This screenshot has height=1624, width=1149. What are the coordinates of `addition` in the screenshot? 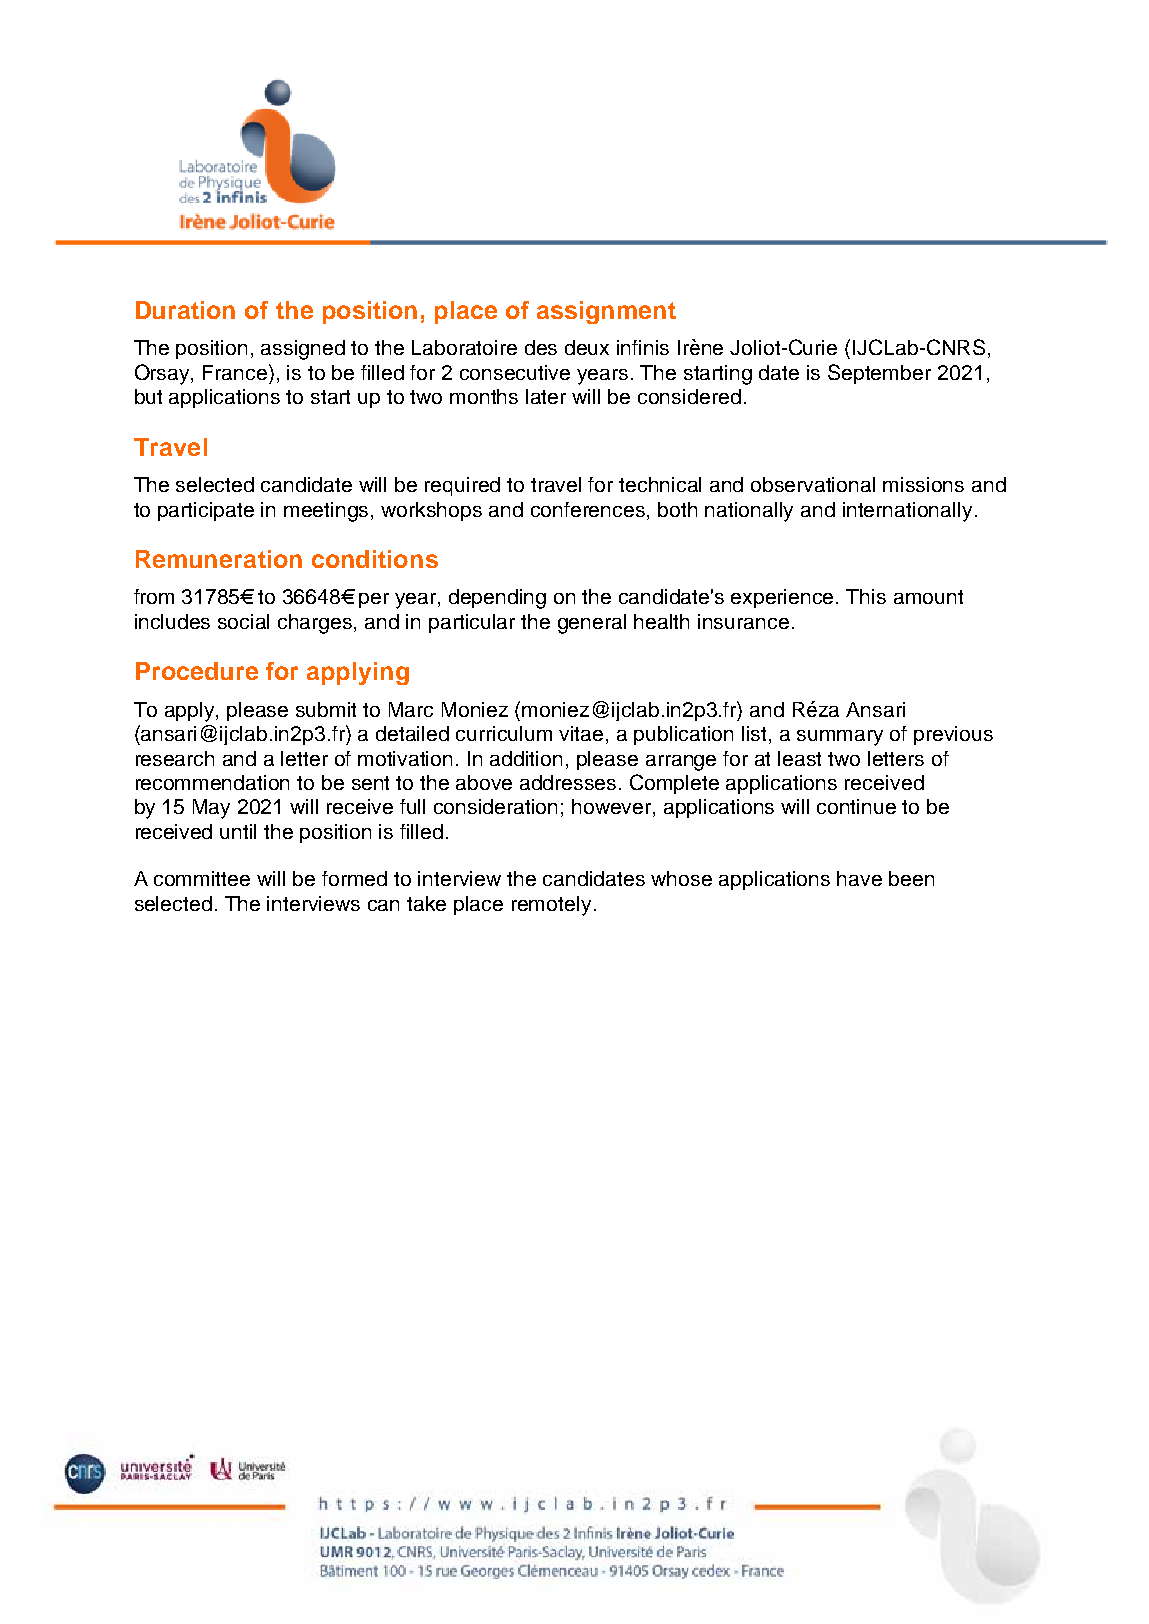 It's located at (526, 758).
